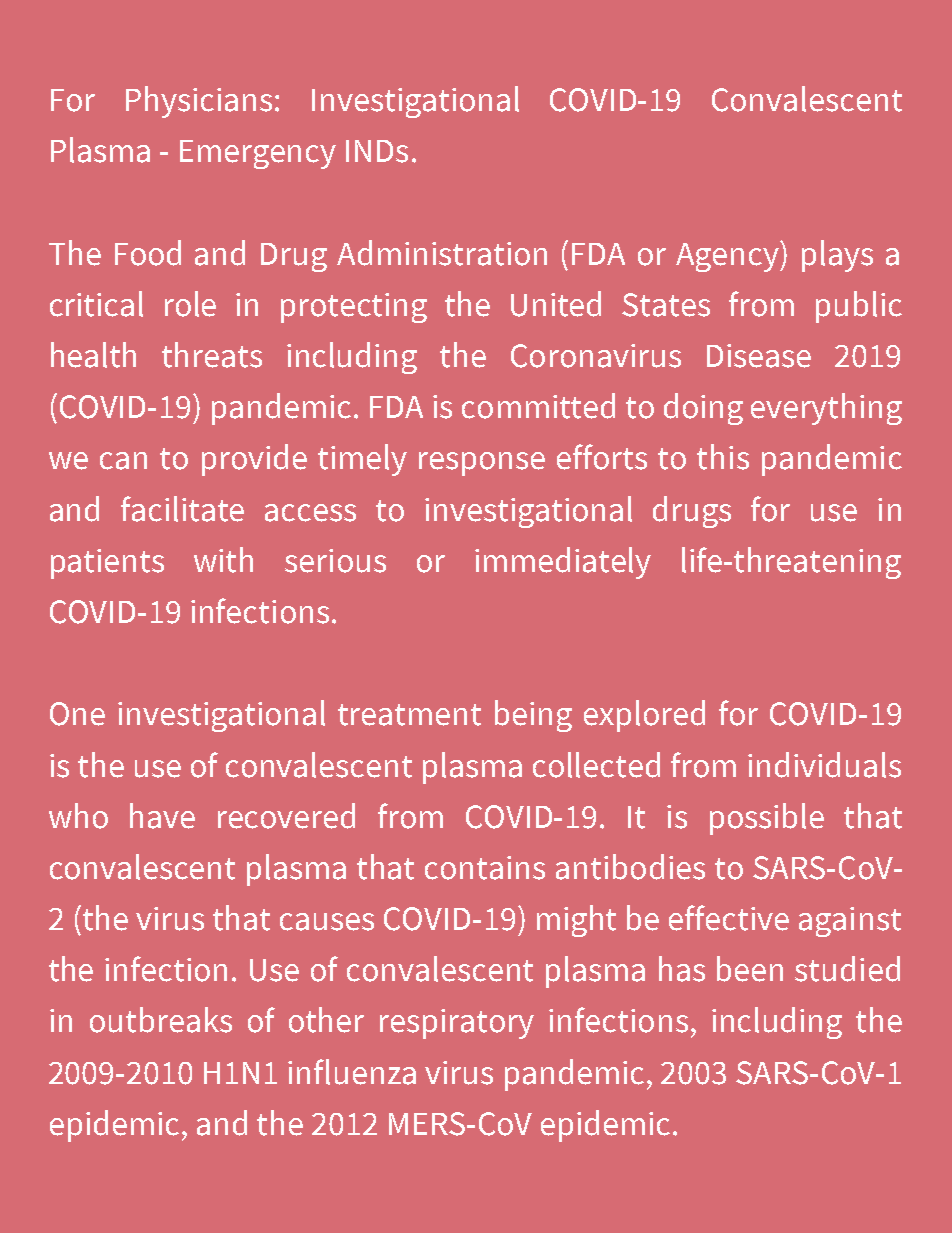 The image size is (952, 1233). What do you see at coordinates (442, 253) in the document?
I see `Administration` at bounding box center [442, 253].
